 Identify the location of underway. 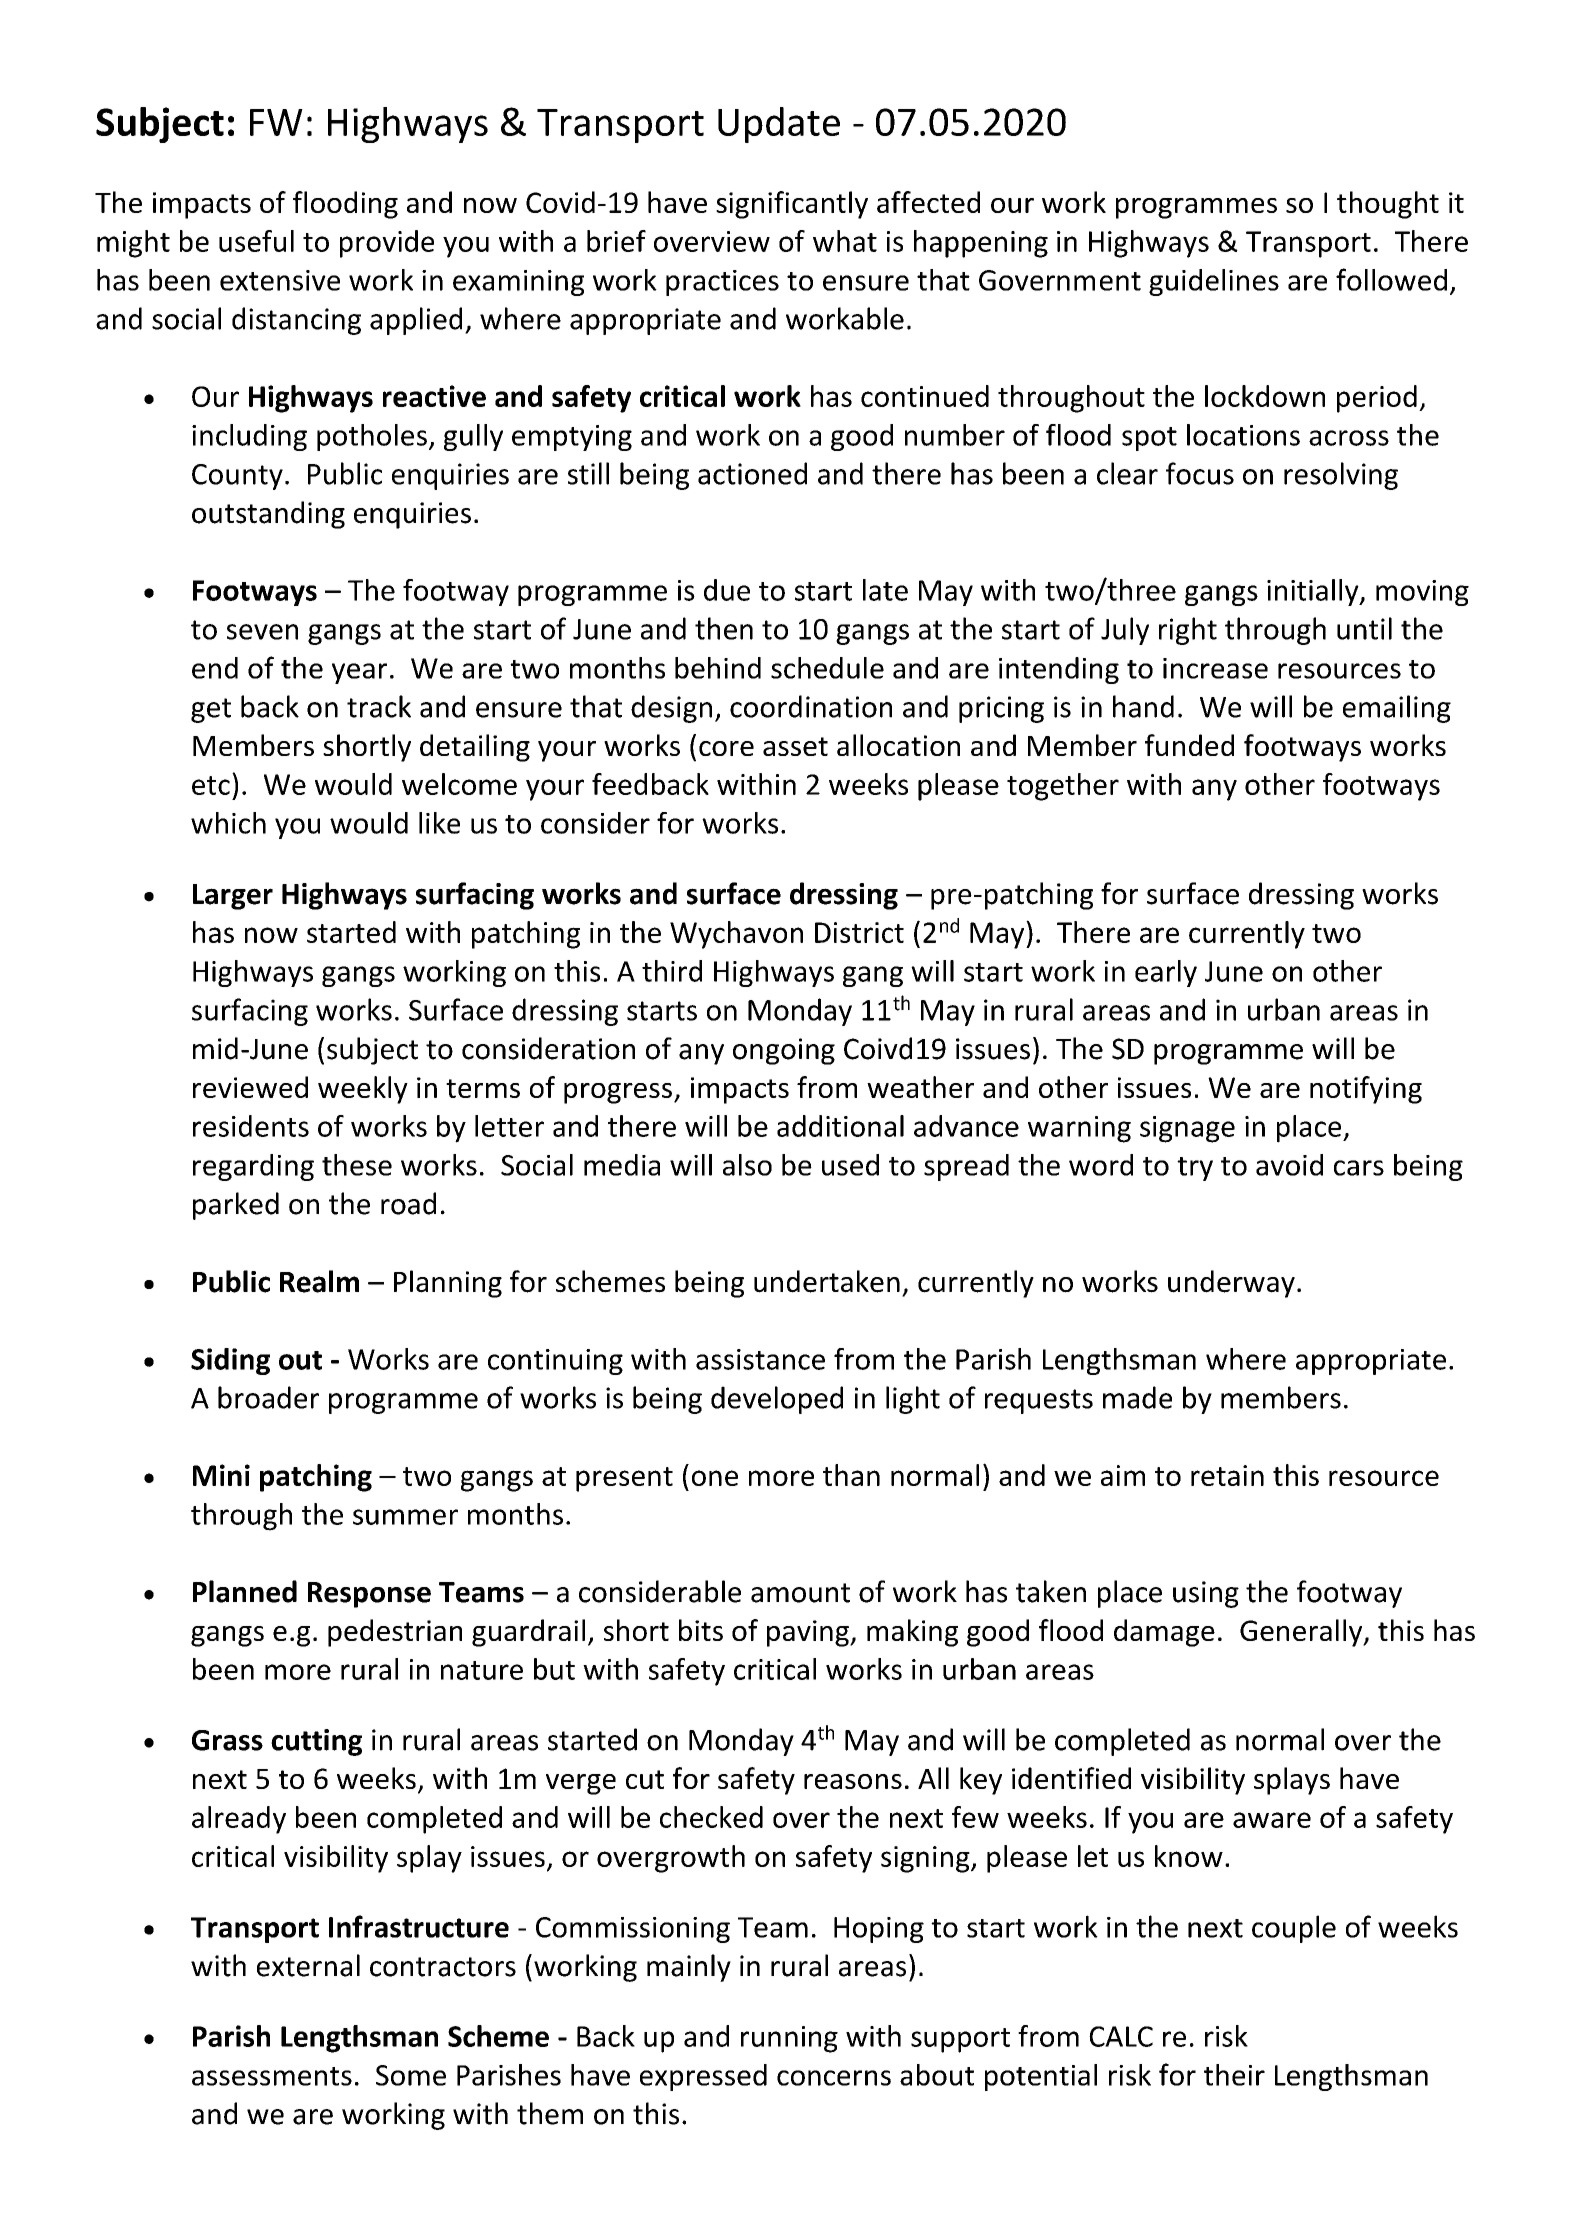
(1231, 1284).
